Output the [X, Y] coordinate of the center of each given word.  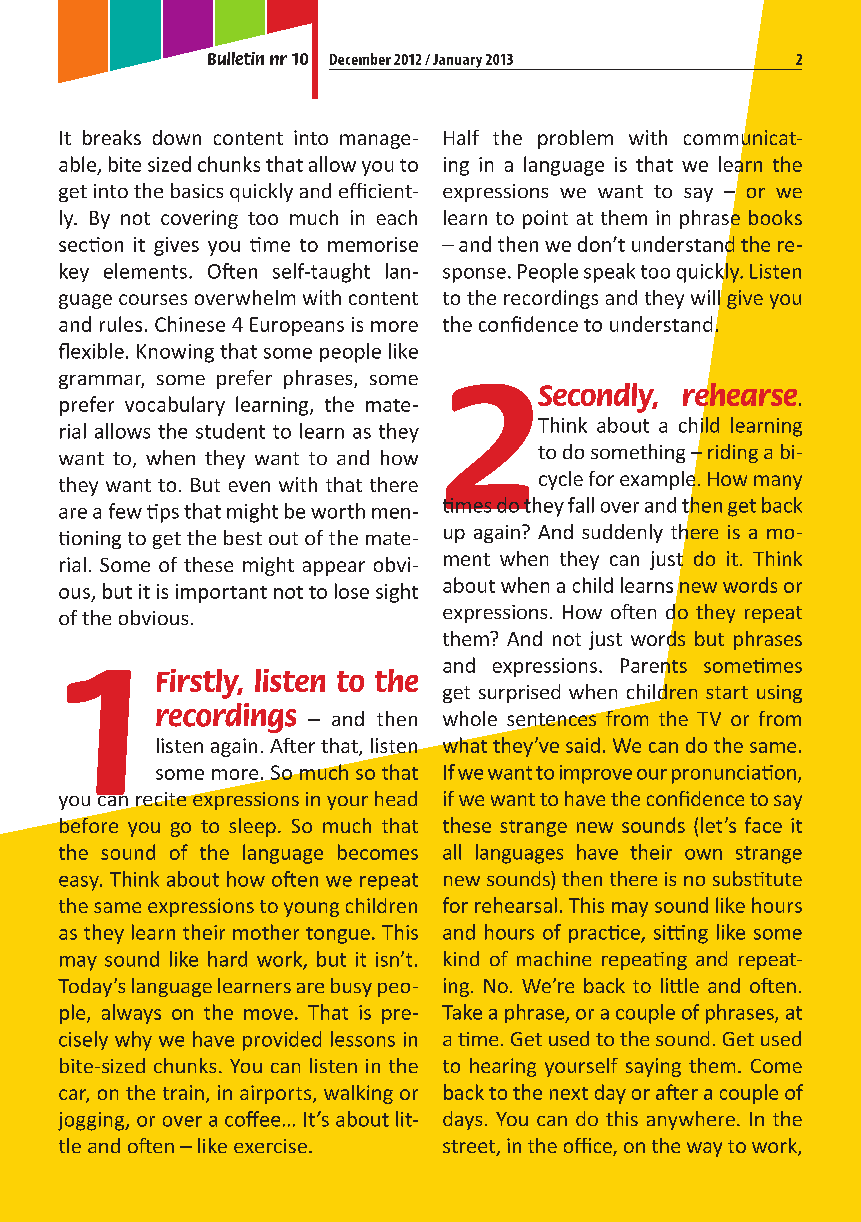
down [177, 137]
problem [575, 139]
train [183, 1092]
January [457, 62]
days [462, 1120]
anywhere [691, 1120]
